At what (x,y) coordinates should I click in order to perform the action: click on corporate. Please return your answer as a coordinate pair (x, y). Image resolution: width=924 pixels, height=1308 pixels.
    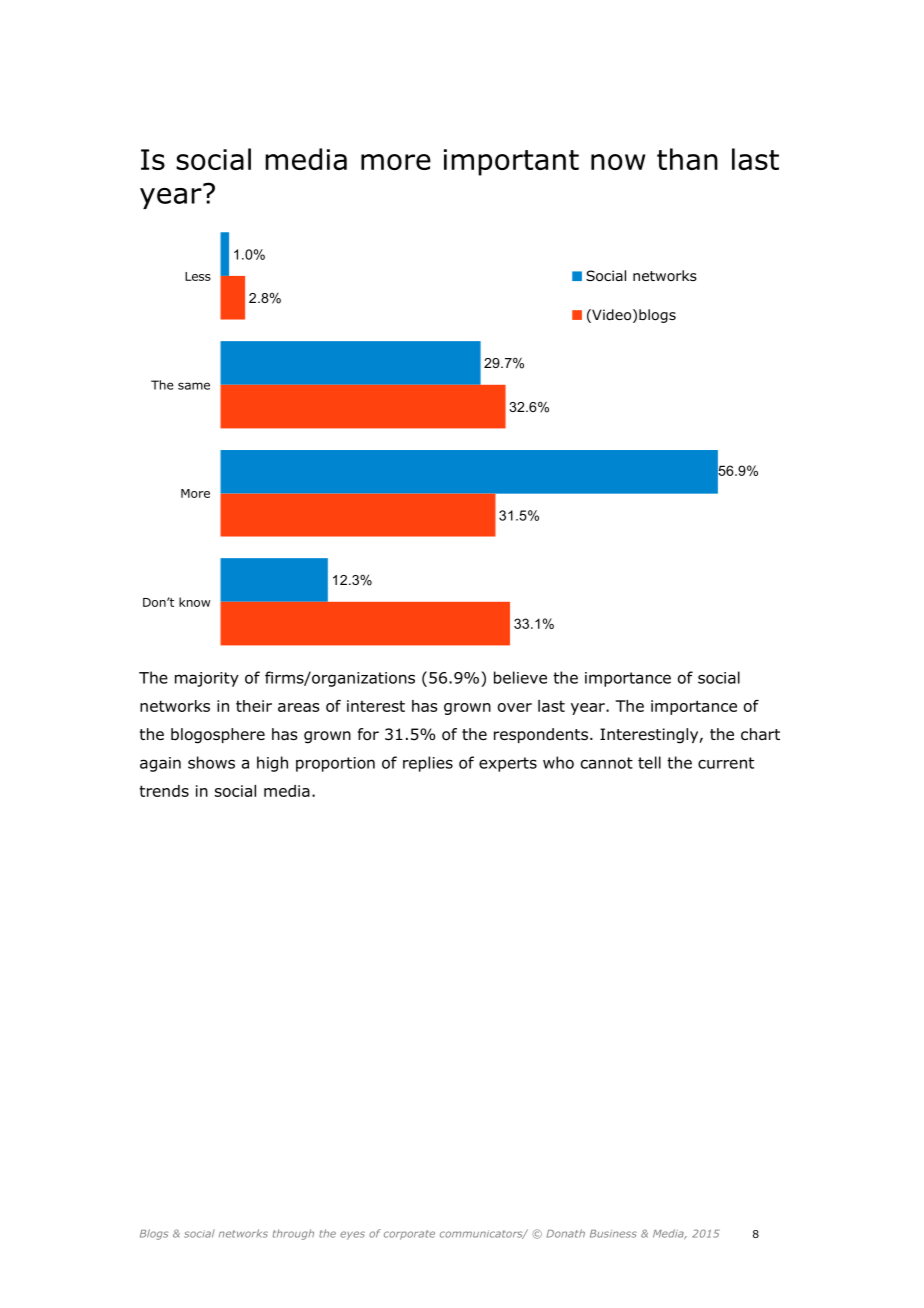
    Looking at the image, I should click on (409, 1235).
